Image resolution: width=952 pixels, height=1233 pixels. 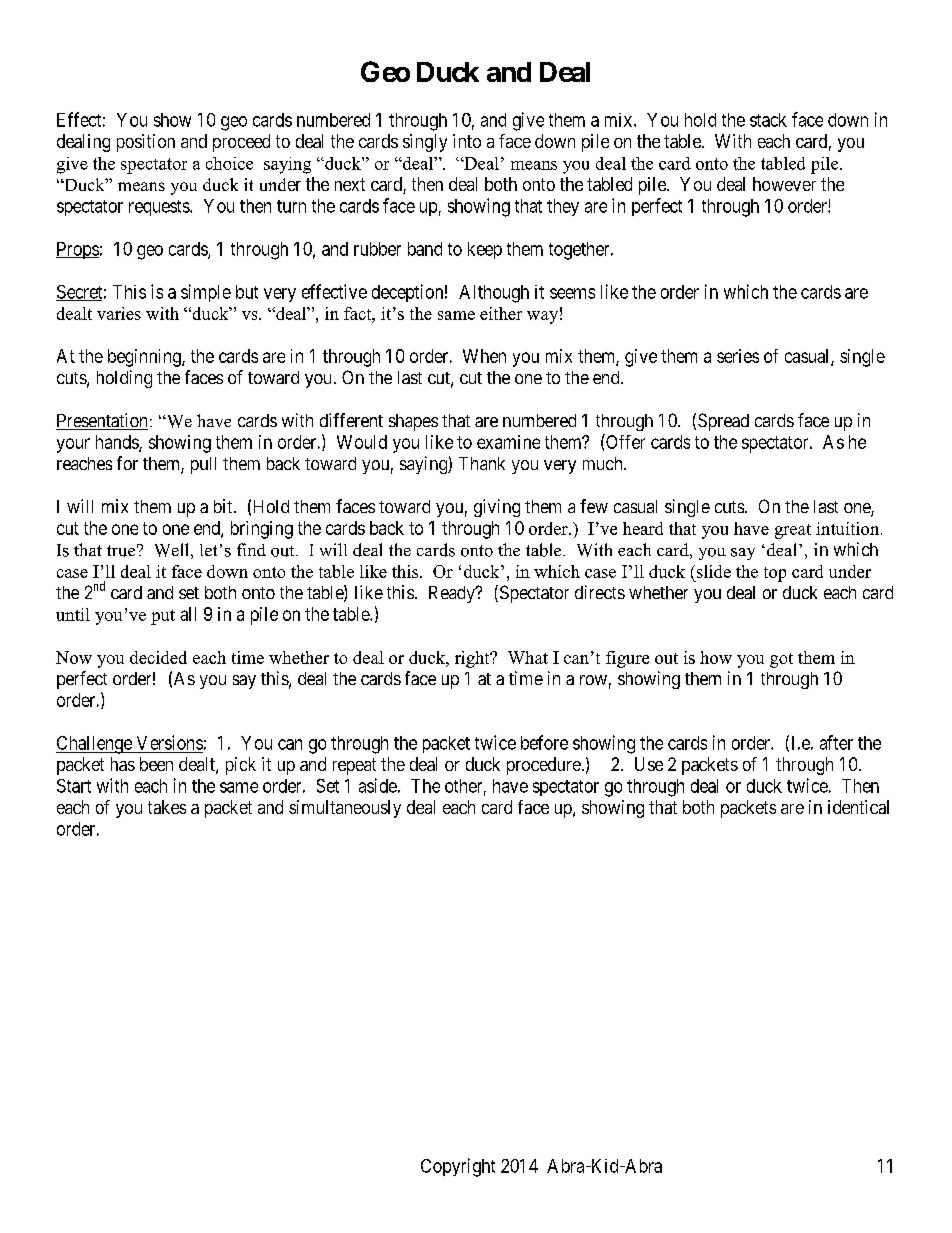 I want to click on top, so click(x=775, y=574).
